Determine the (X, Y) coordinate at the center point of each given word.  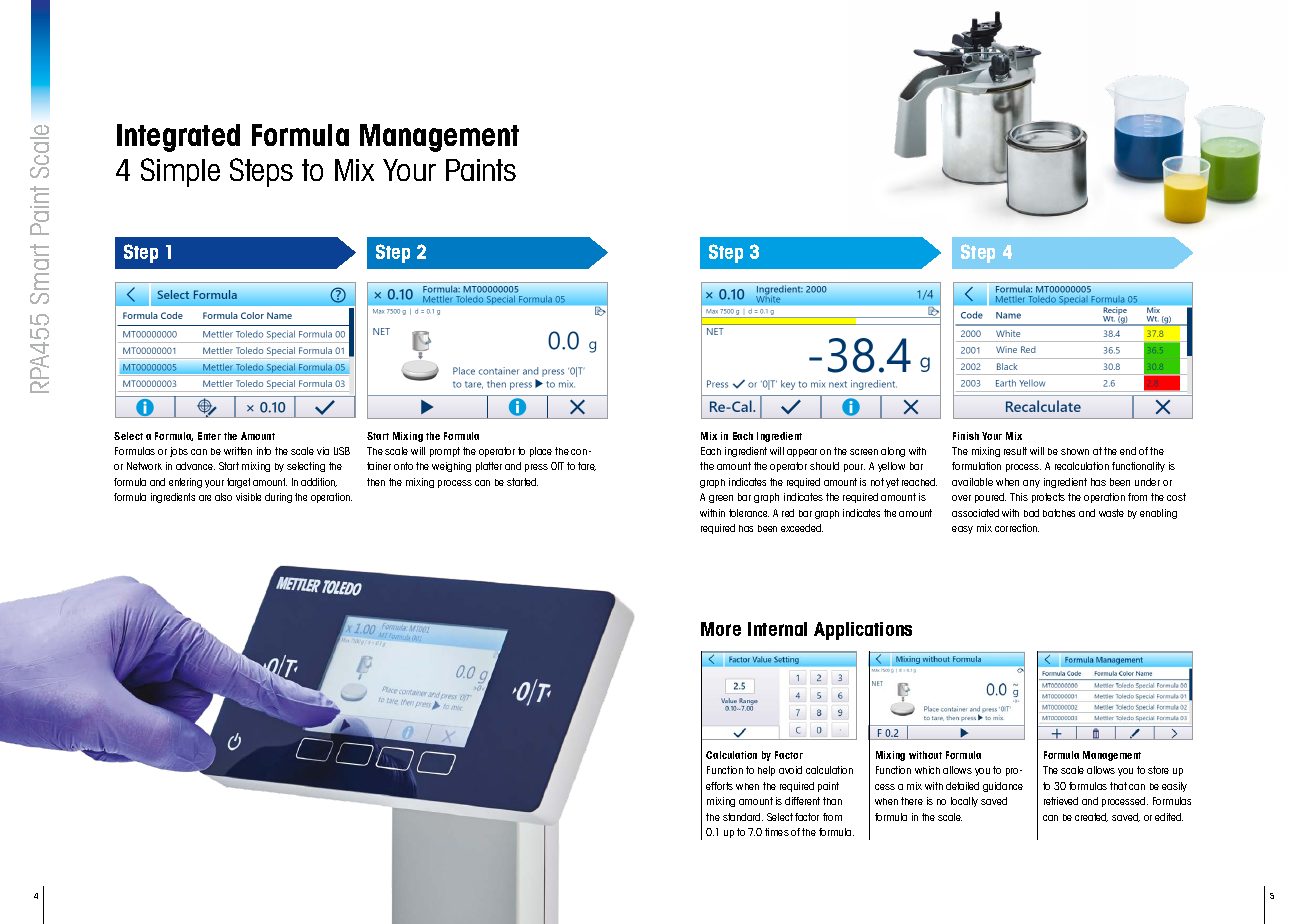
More (721, 629)
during (278, 498)
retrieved (1061, 801)
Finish (966, 436)
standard (743, 817)
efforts (719, 786)
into (264, 451)
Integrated (178, 138)
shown (1075, 451)
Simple (180, 172)
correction (1017, 528)
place (541, 452)
